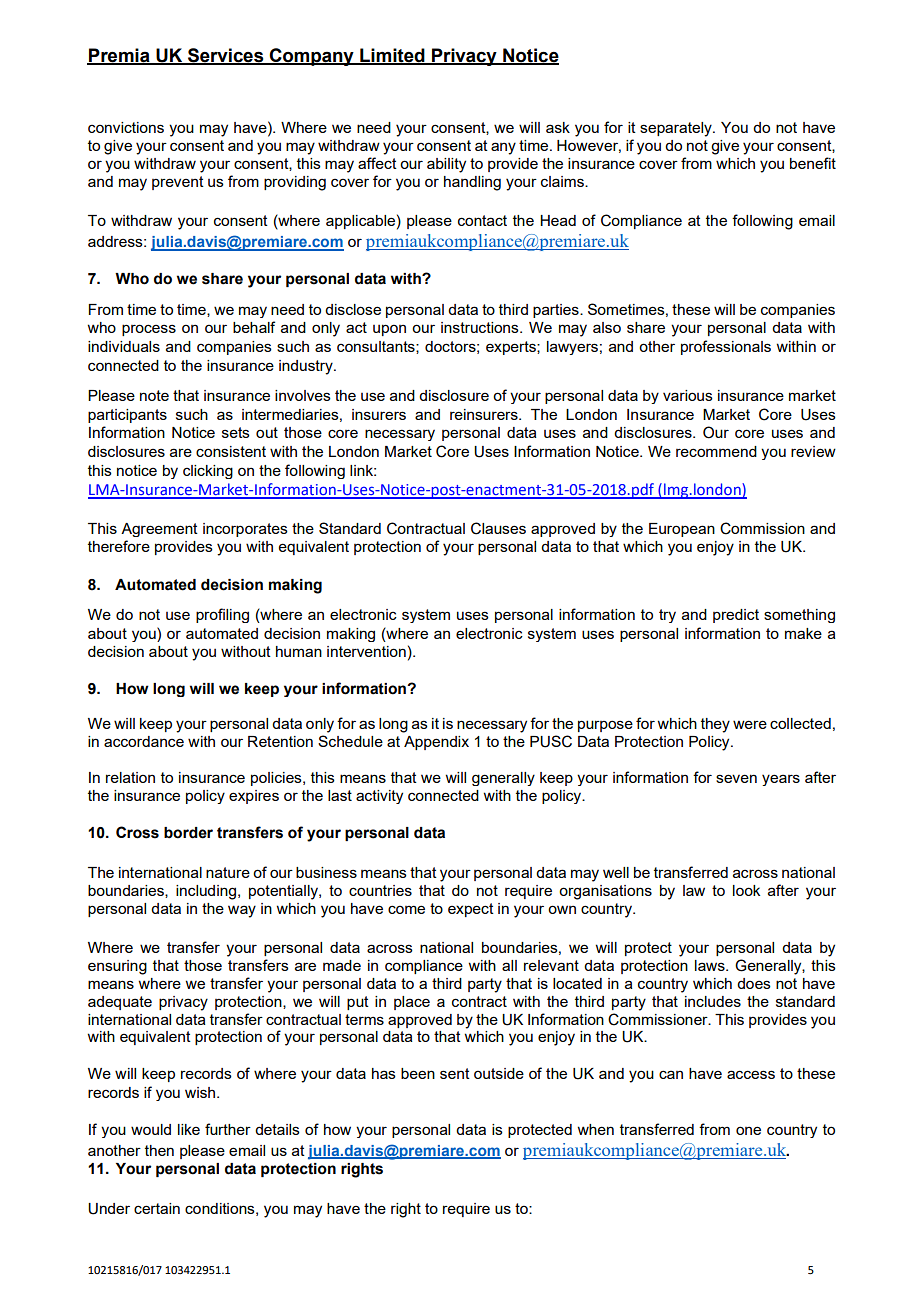  I want to click on Limited, so click(392, 56).
